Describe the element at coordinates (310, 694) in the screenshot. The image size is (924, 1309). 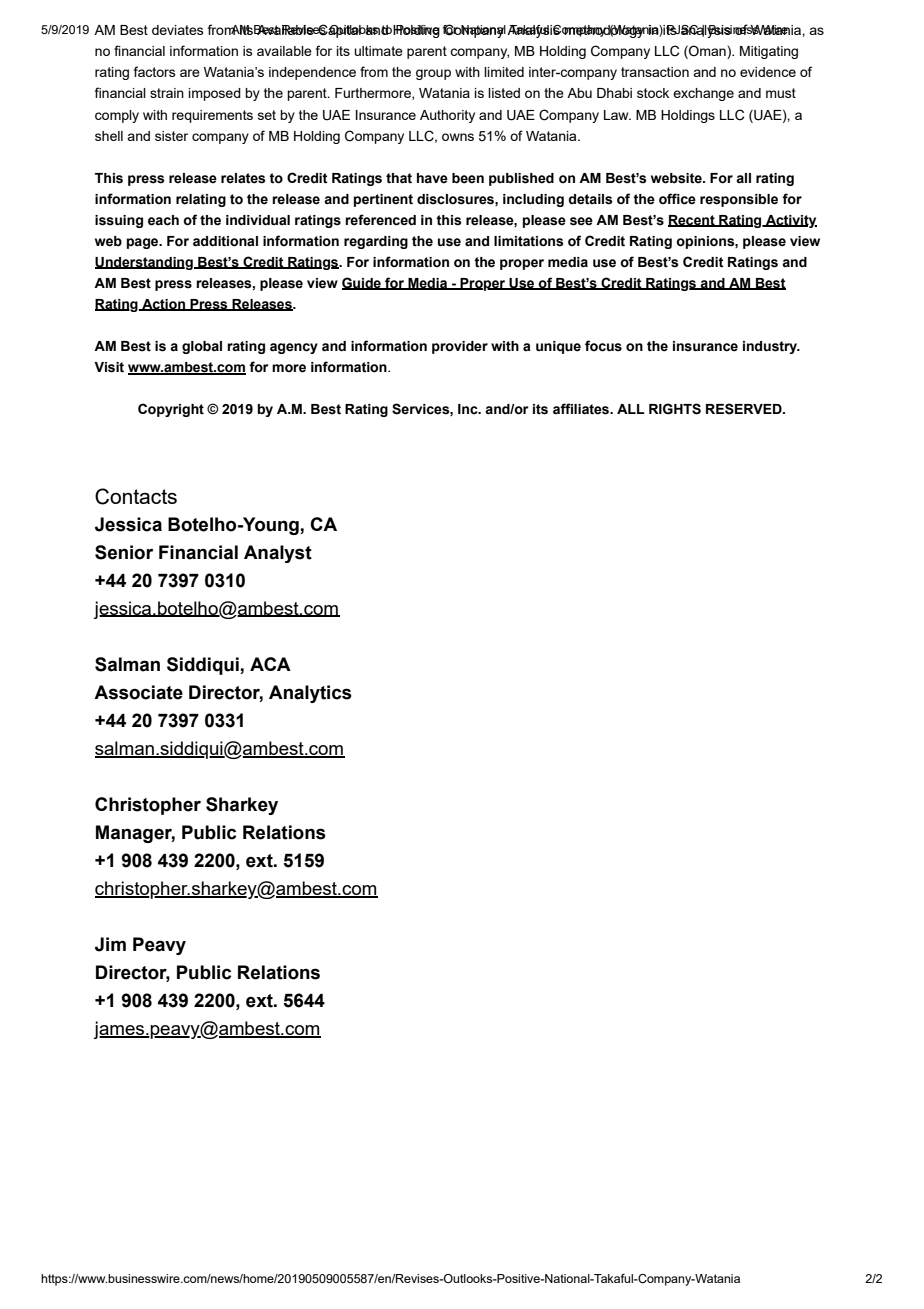
I see `Analytics` at that location.
